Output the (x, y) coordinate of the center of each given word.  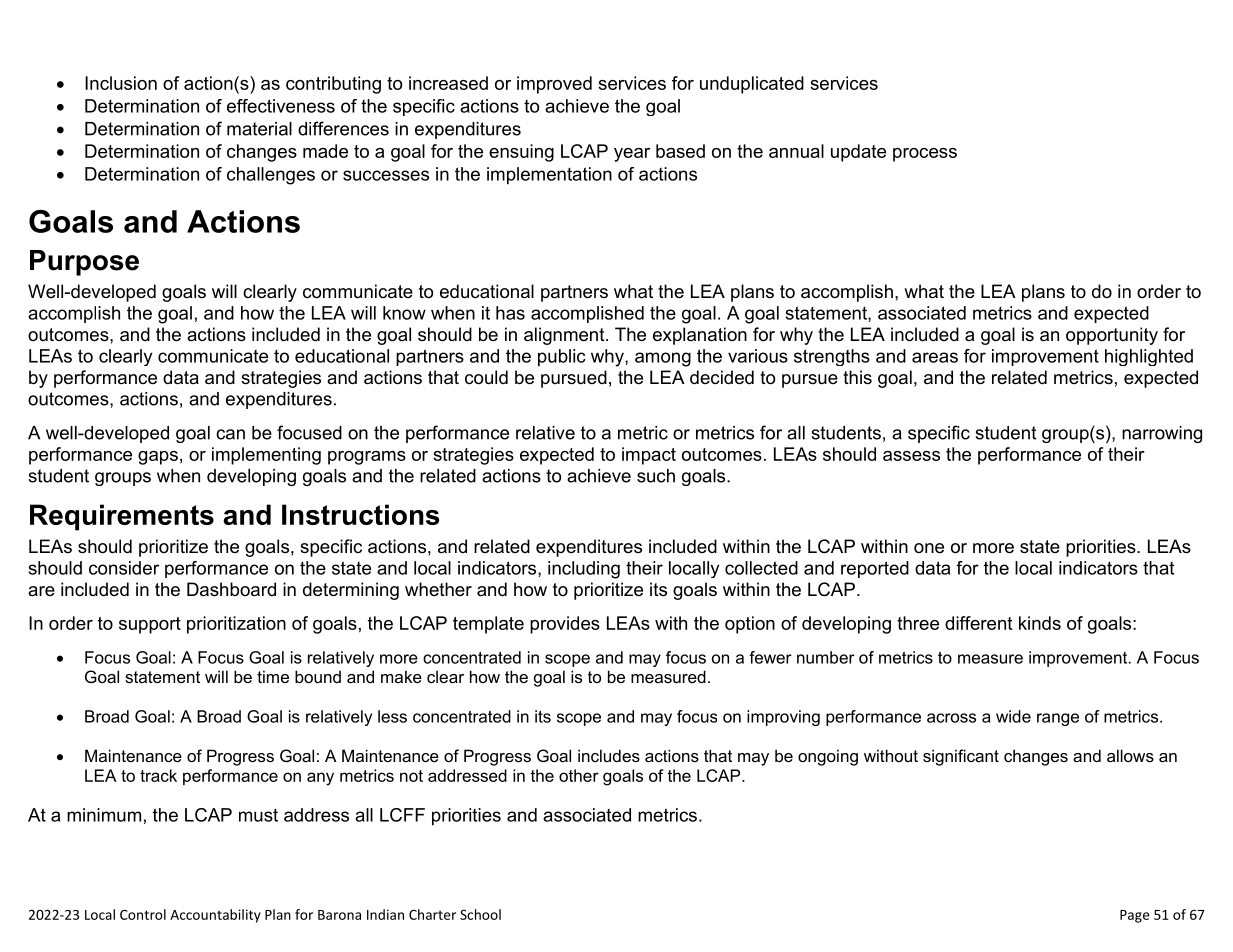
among (663, 359)
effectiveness (281, 106)
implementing (266, 456)
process (925, 155)
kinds (1040, 623)
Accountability (215, 916)
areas (935, 357)
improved (554, 85)
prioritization (236, 625)
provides (565, 625)
